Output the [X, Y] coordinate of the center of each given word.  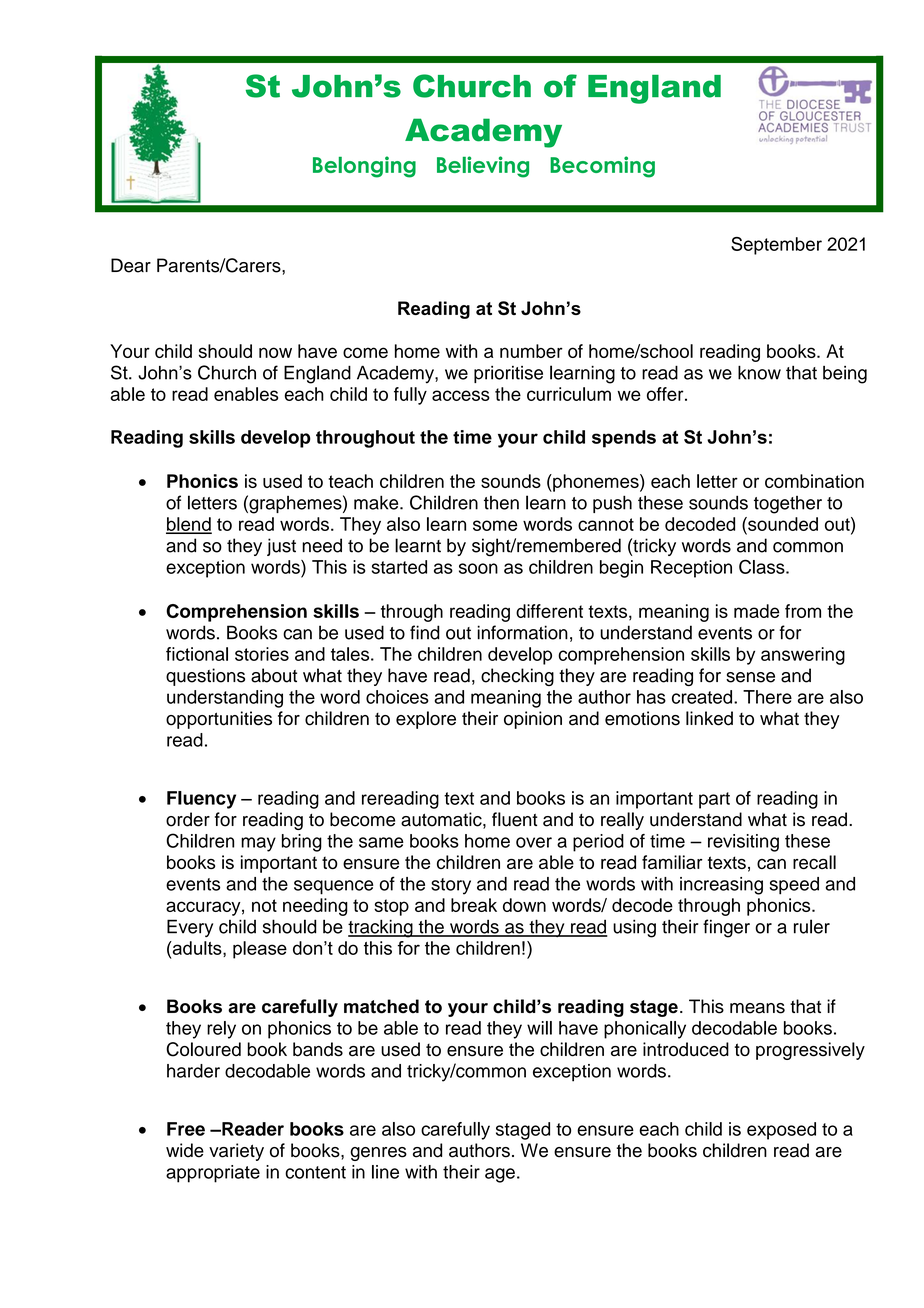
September [776, 246]
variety [236, 1152]
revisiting [743, 843]
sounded [782, 524]
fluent [515, 819]
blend [189, 525]
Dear [131, 265]
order [188, 819]
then [501, 503]
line [385, 1172]
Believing [483, 167]
